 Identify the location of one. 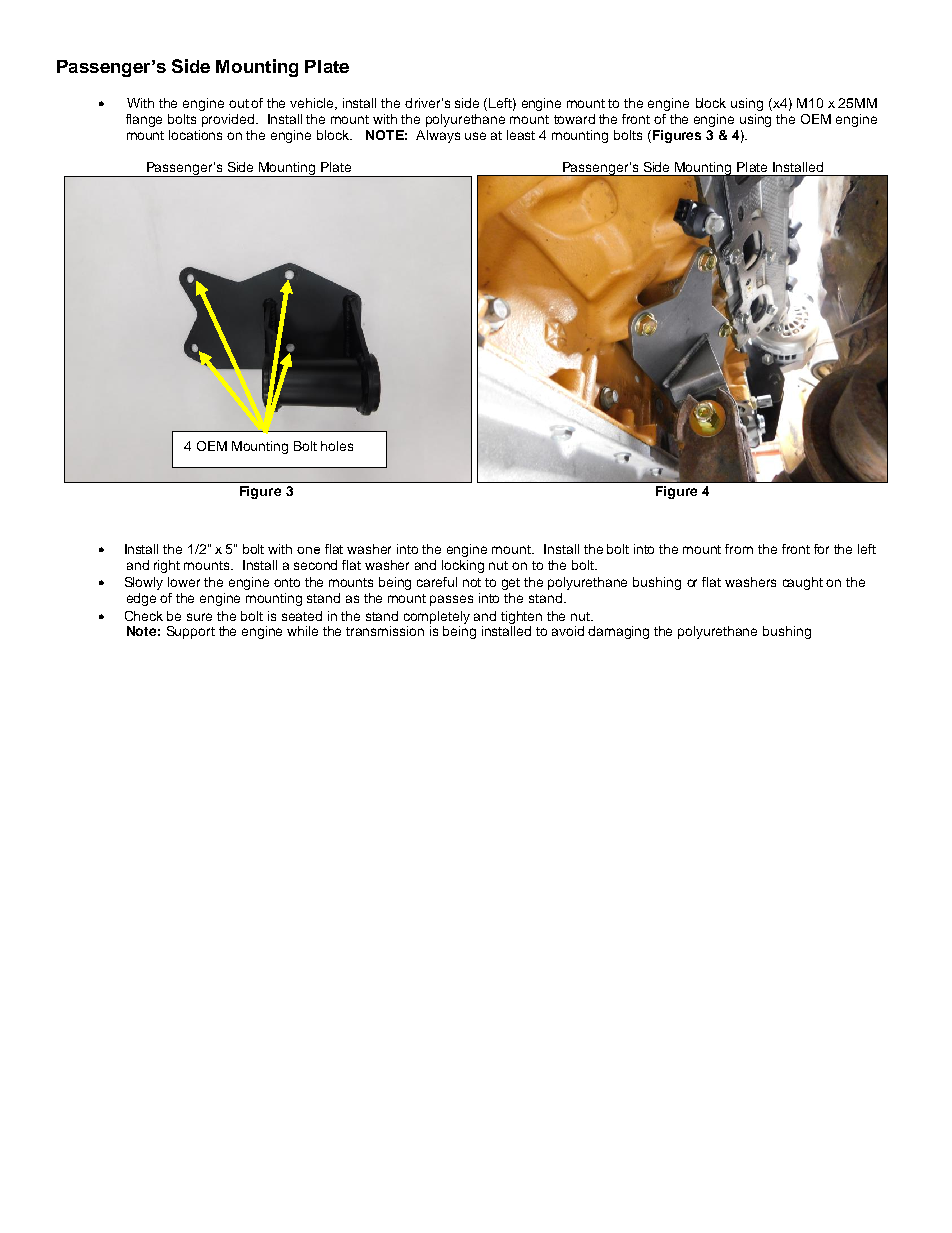
(308, 550).
